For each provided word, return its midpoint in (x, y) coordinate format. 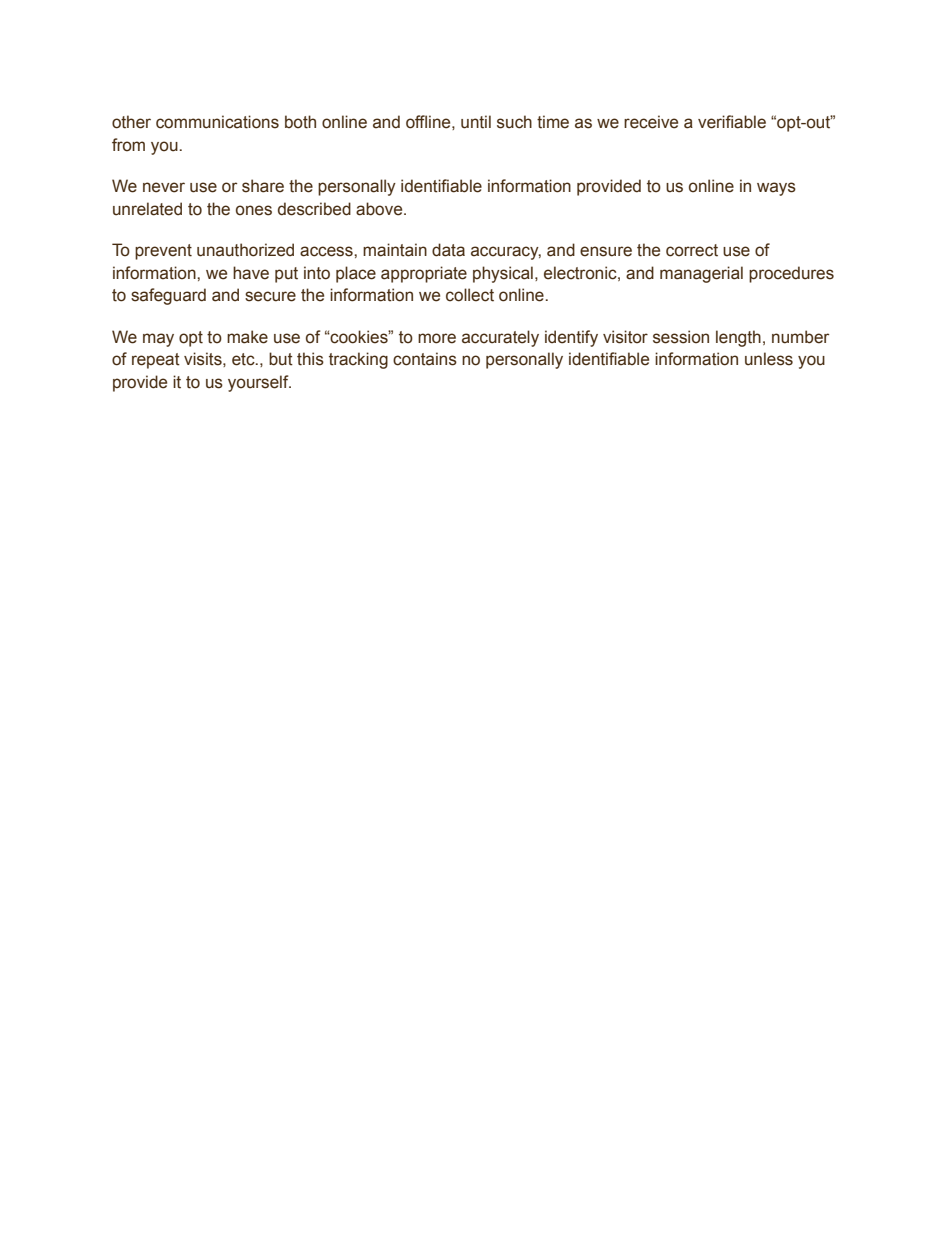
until (476, 122)
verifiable (732, 122)
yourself (259, 383)
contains (425, 359)
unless (769, 359)
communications (217, 122)
